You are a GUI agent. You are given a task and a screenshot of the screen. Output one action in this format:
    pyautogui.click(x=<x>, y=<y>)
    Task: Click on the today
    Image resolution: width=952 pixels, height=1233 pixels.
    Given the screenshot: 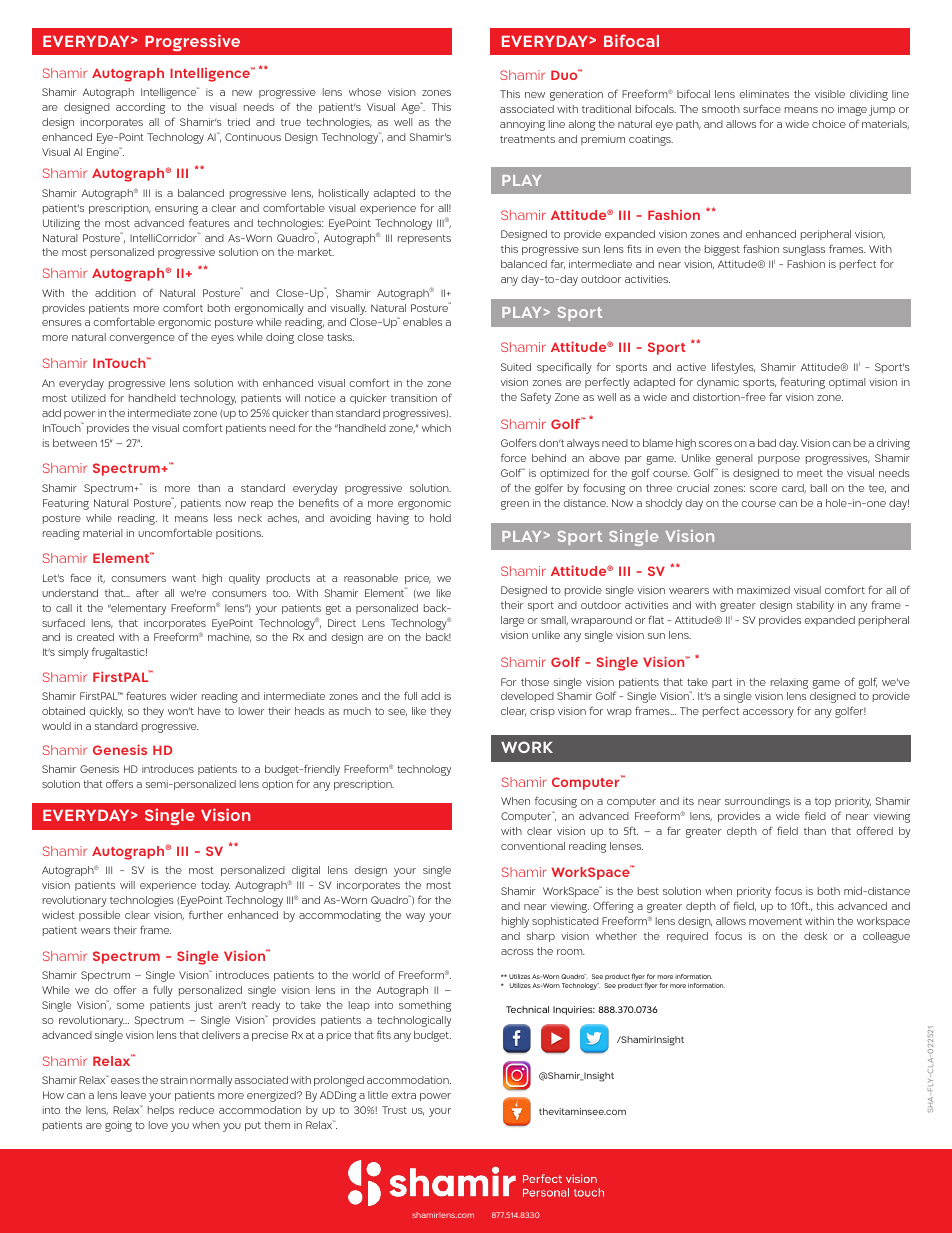 What is the action you would take?
    pyautogui.click(x=215, y=886)
